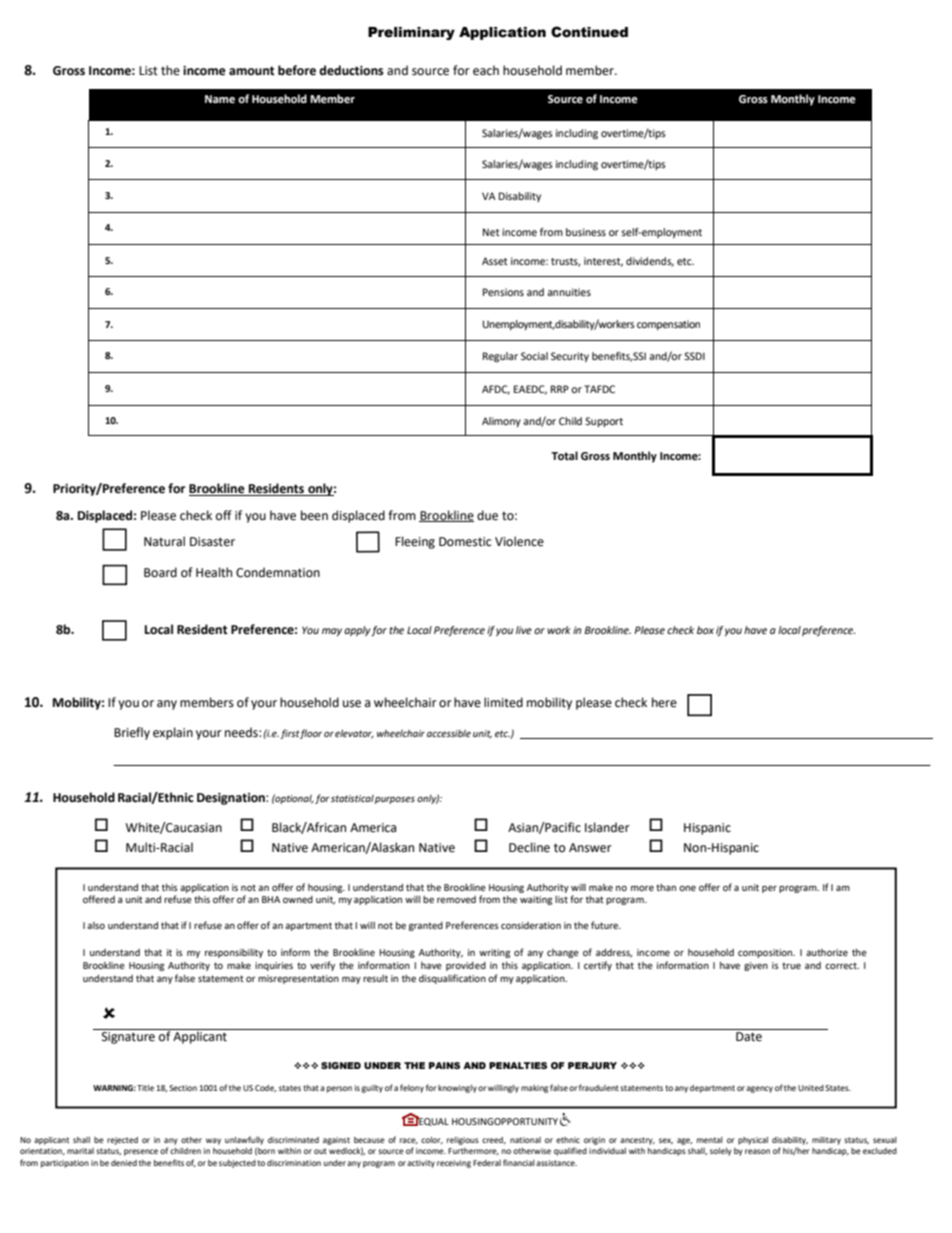 The image size is (952, 1233). I want to click on live, so click(524, 630).
